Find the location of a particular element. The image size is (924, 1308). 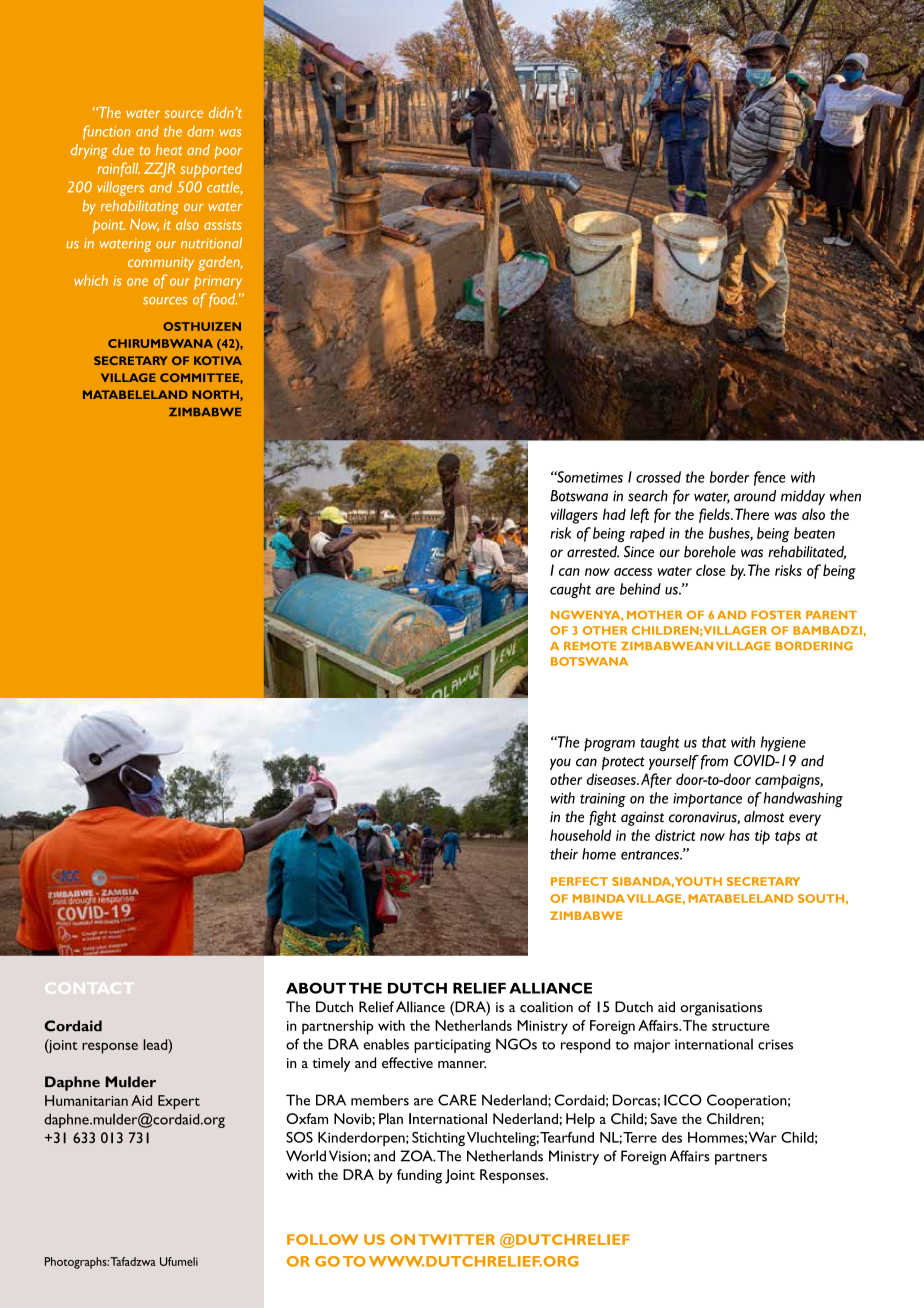

REMOTE is located at coordinates (590, 646).
